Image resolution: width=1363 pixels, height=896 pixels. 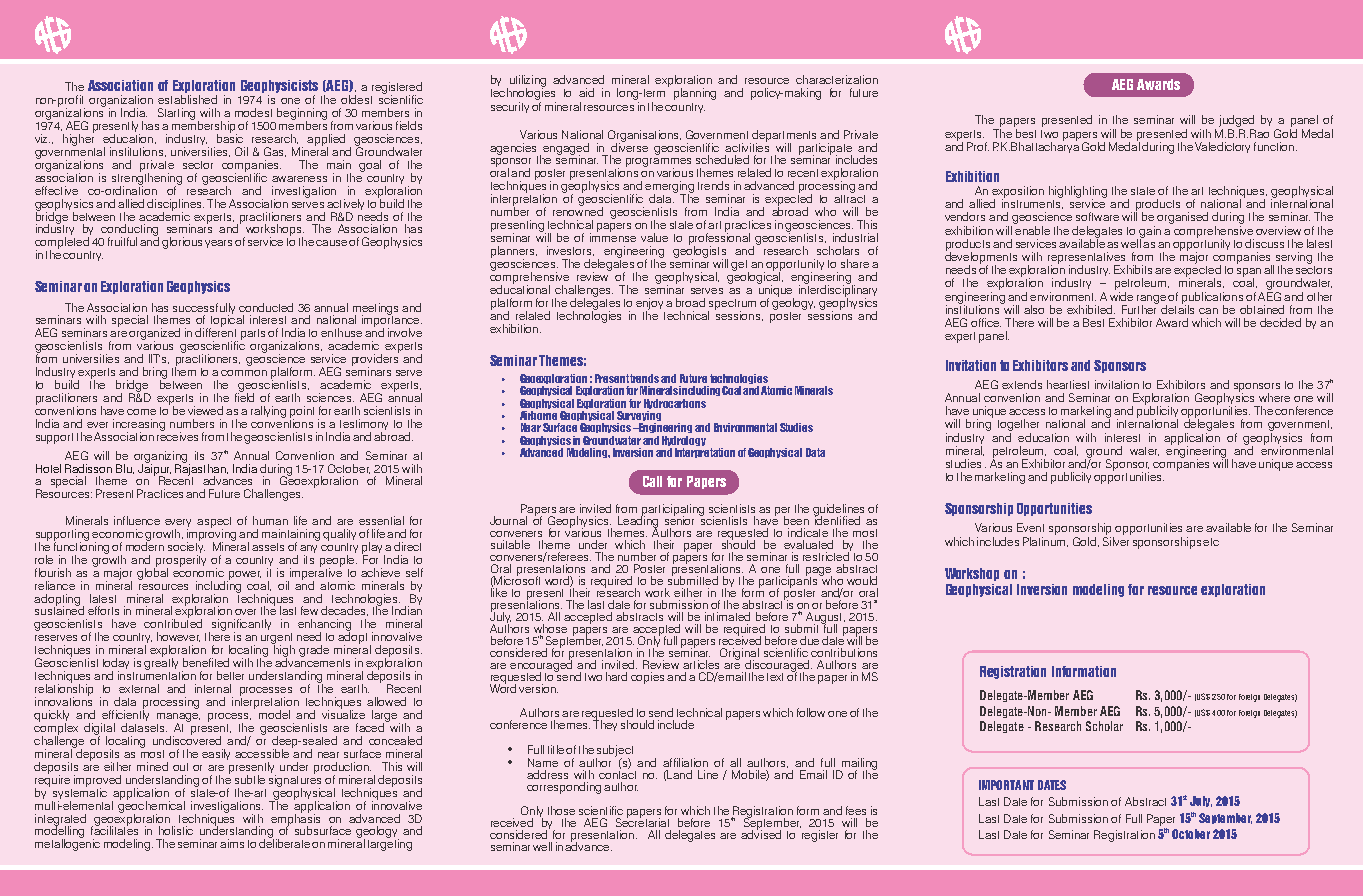 I want to click on Rajasthan, so click(x=201, y=469).
